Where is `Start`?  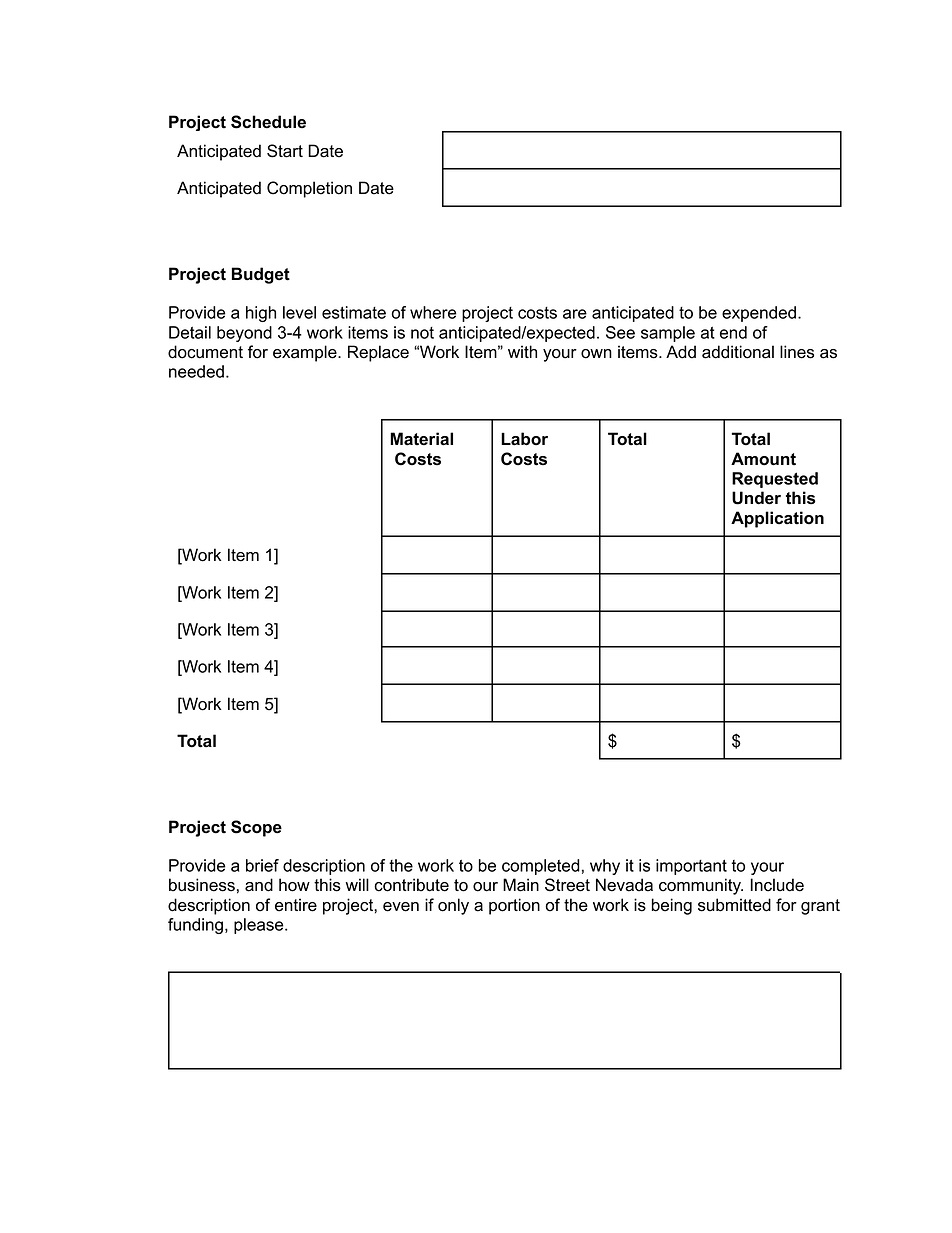
Start is located at coordinates (285, 151).
